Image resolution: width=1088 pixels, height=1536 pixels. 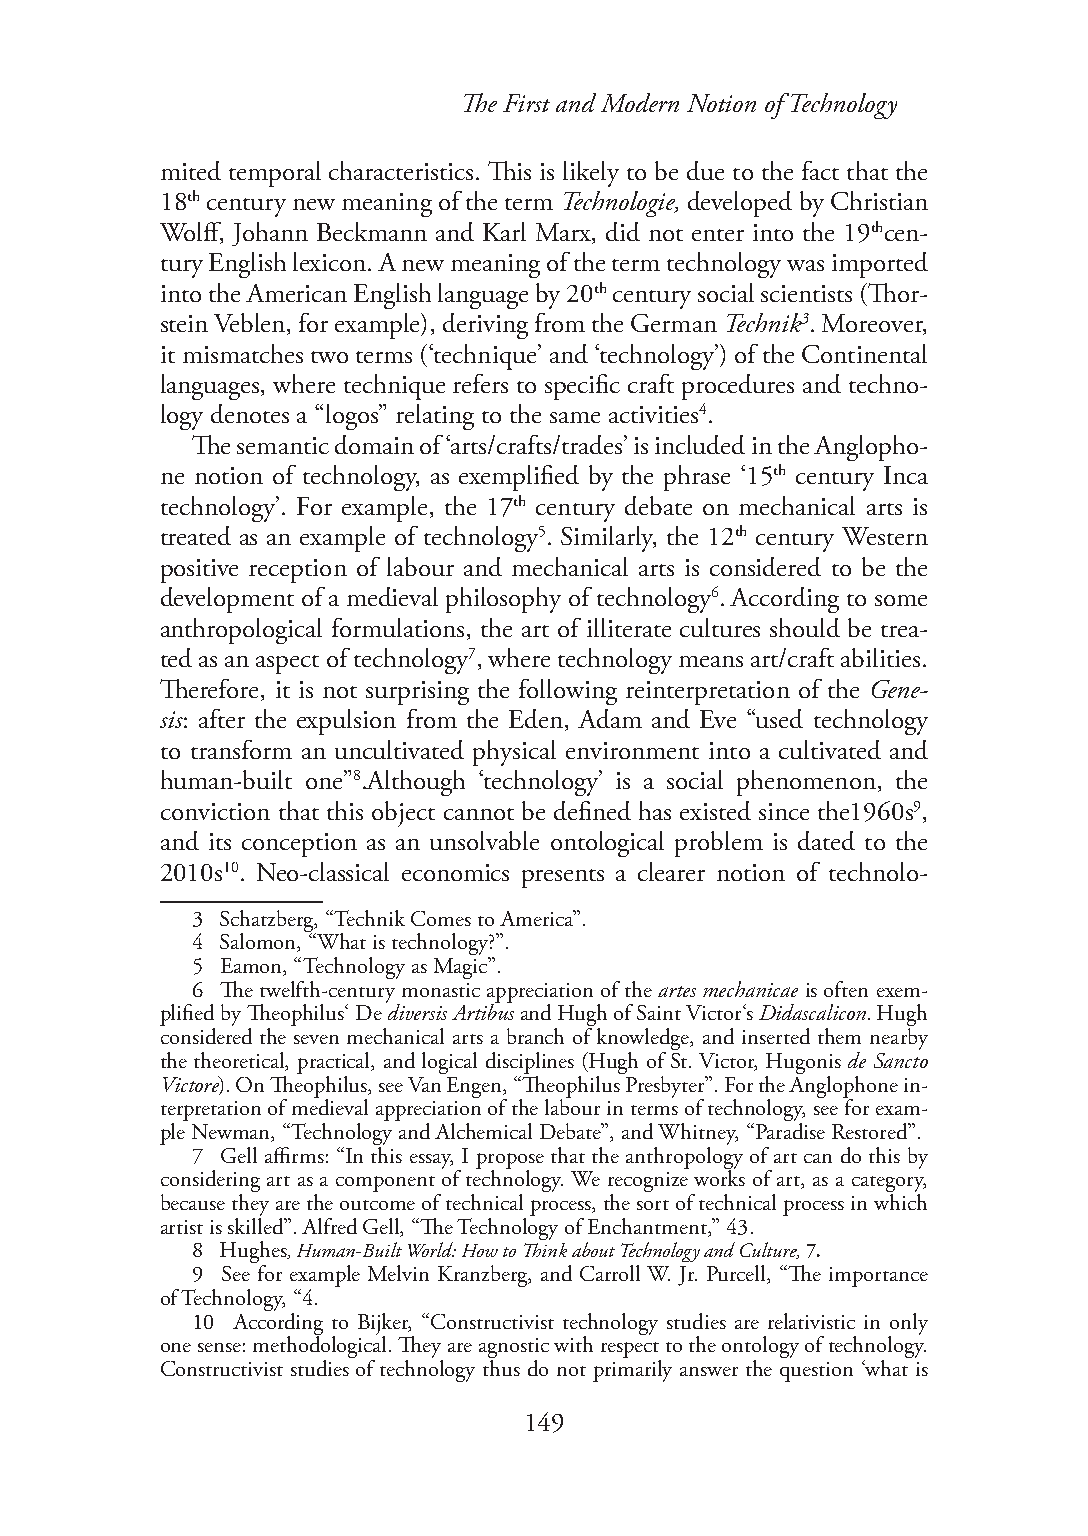 I want to click on temporal, so click(x=275, y=174).
